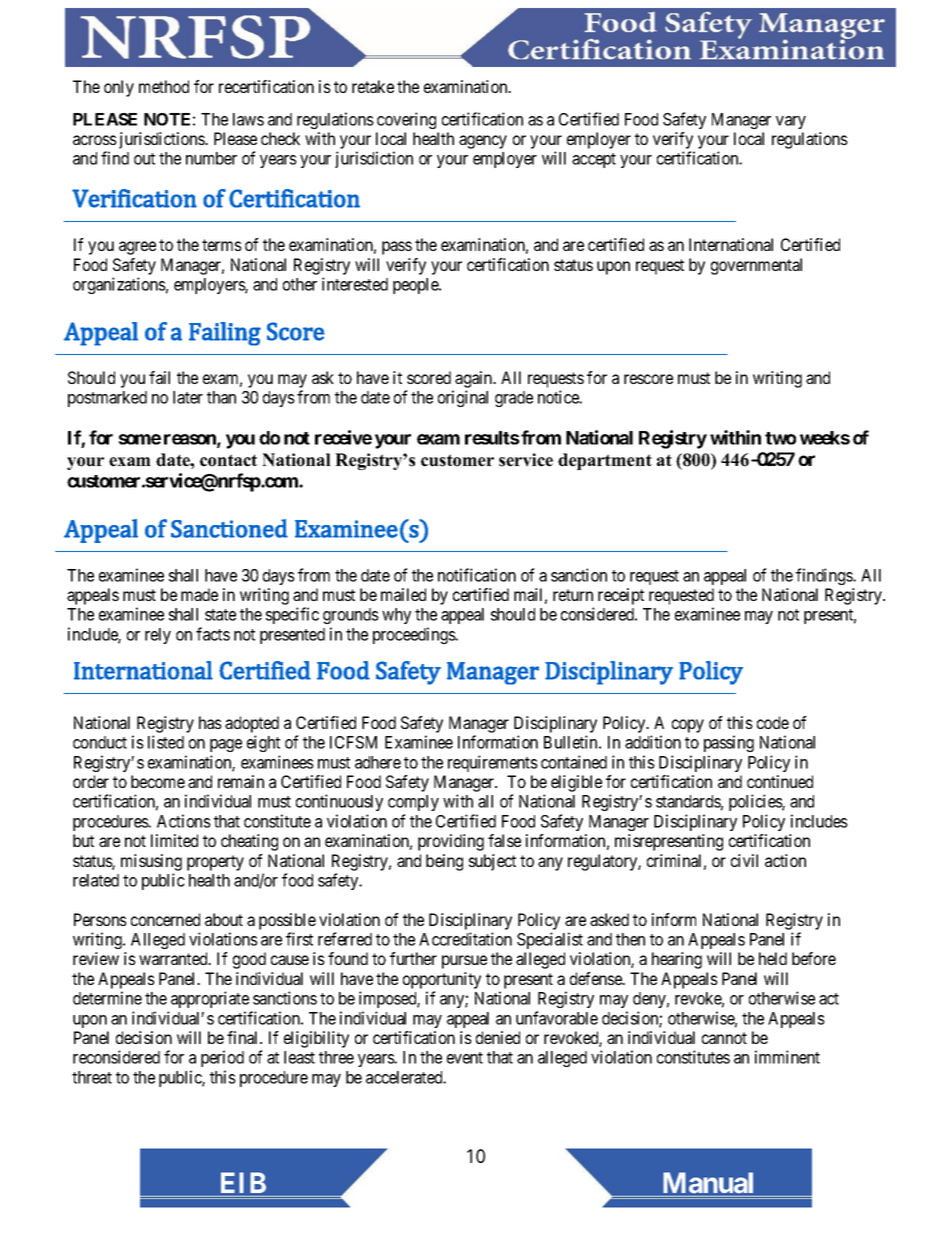 This document has width=952, height=1233. Describe the element at coordinates (791, 122) in the document. I see `vary` at that location.
